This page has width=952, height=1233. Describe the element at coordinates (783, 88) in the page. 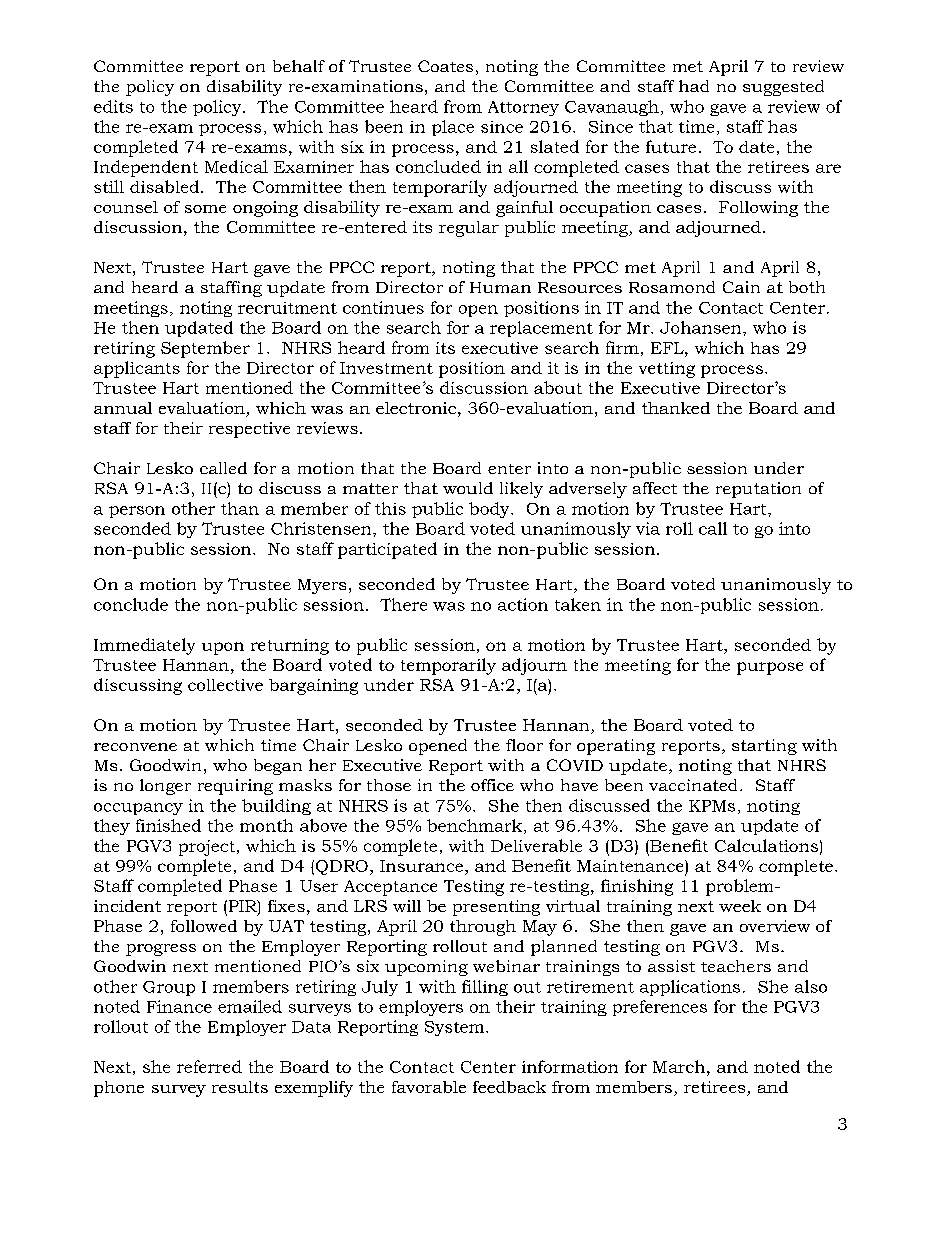

I see `suggested` at that location.
